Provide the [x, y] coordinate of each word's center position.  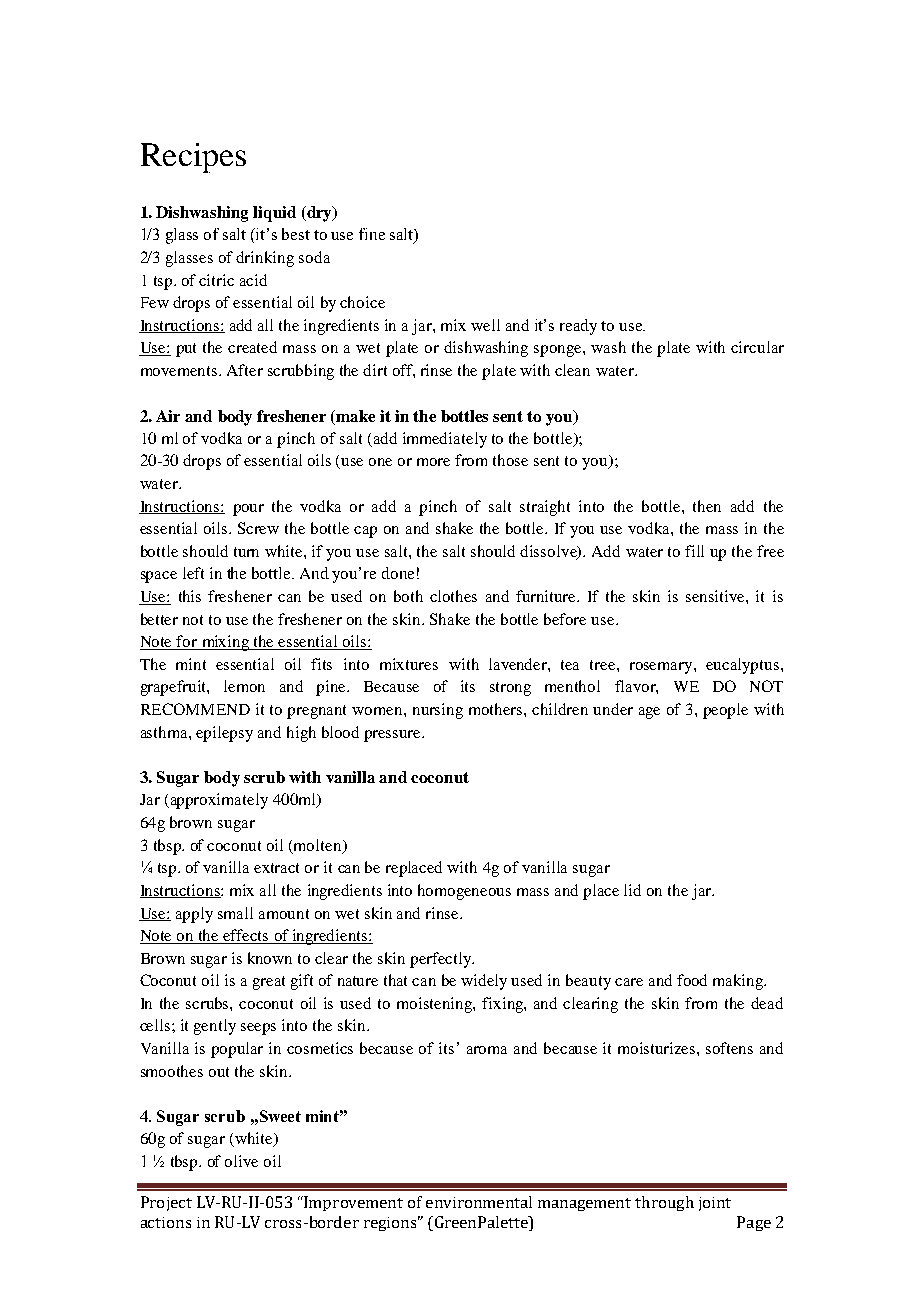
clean [572, 370]
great [269, 983]
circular [757, 347]
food [692, 980]
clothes [453, 596]
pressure [394, 736]
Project [166, 1203]
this [190, 596]
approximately [218, 801]
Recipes [193, 158]
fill [694, 551]
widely [484, 982]
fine [372, 234]
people [725, 711]
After [245, 370]
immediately [445, 440]
